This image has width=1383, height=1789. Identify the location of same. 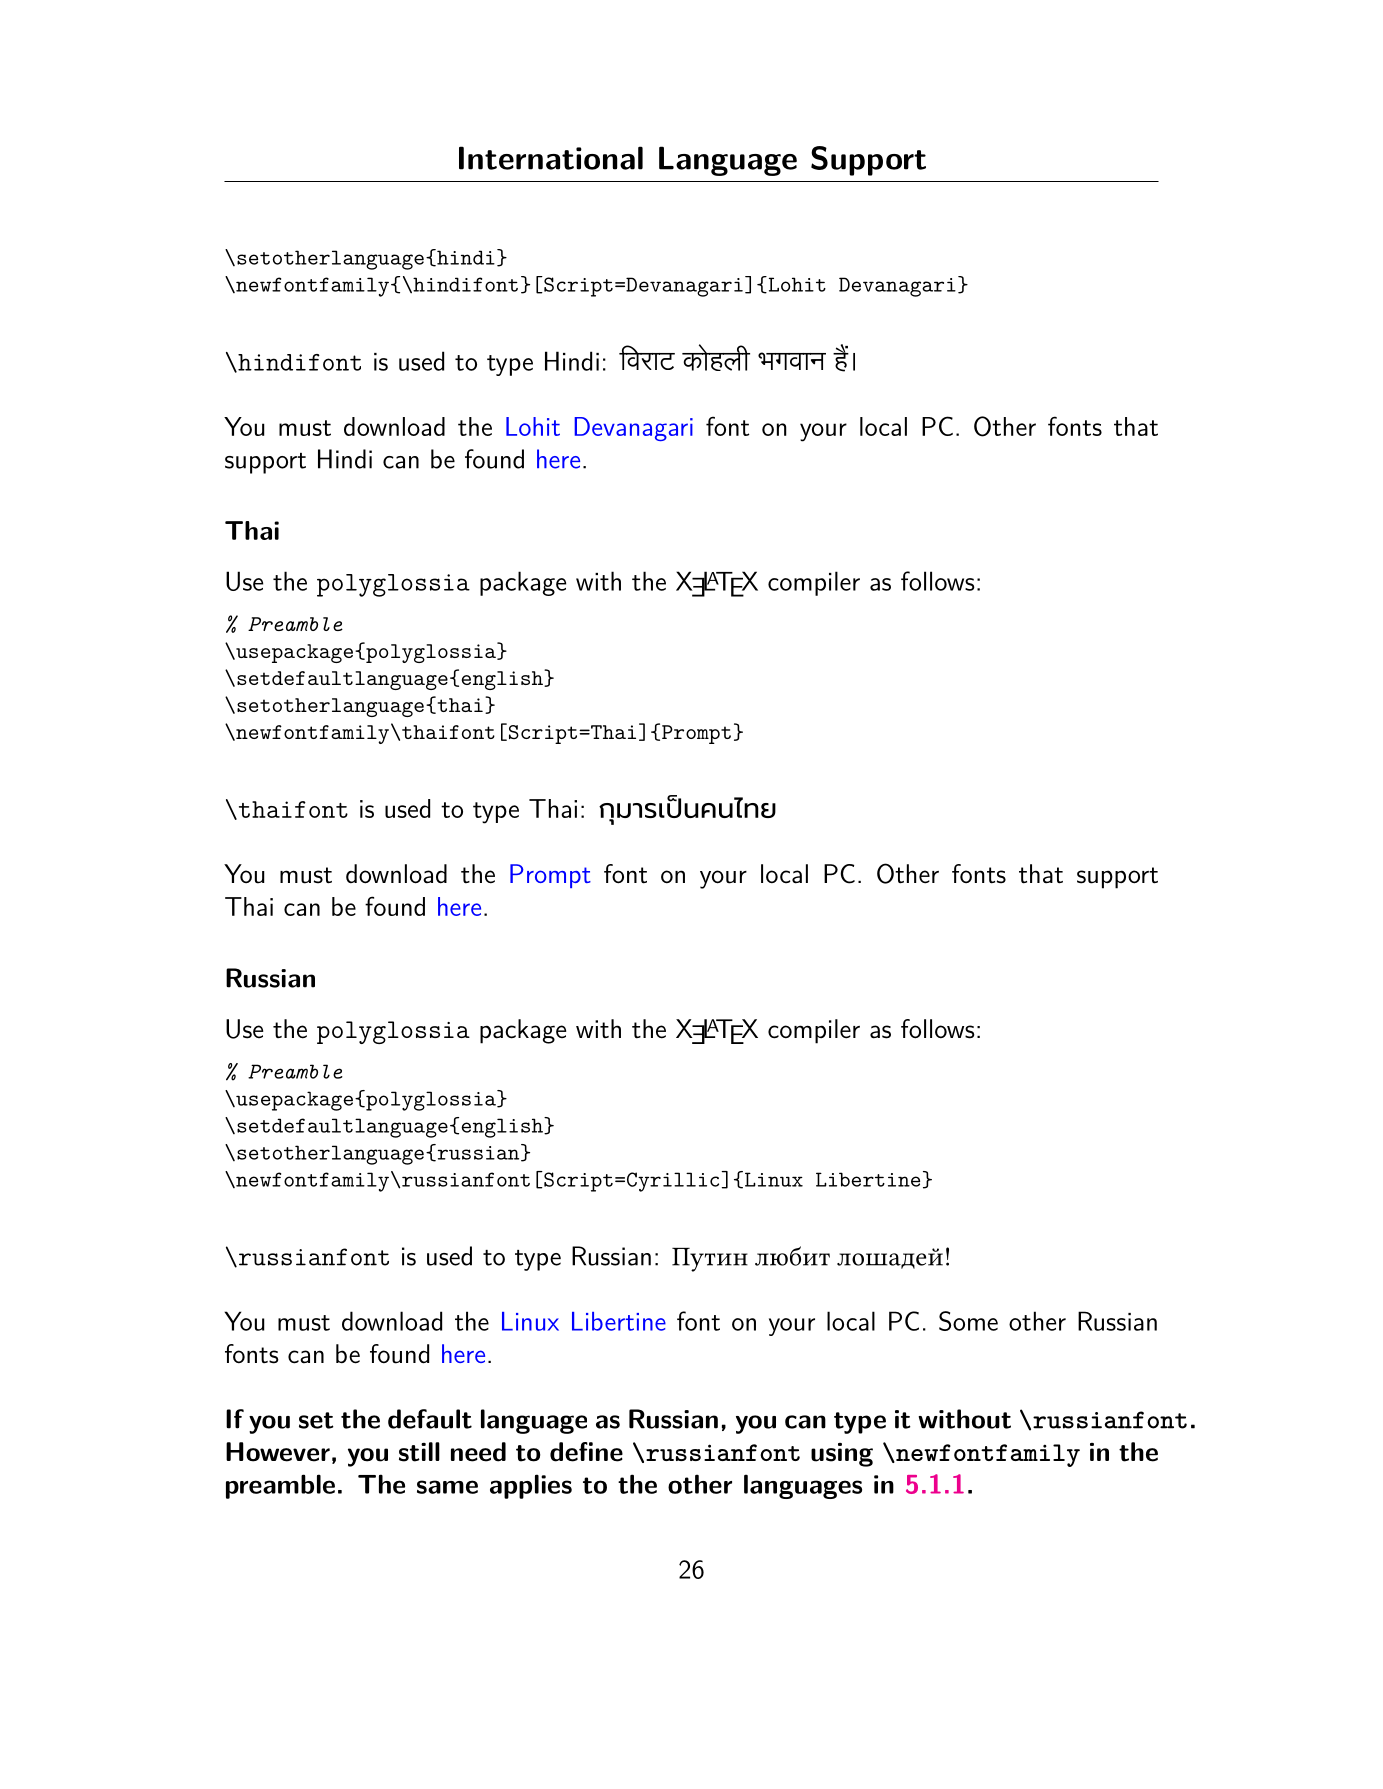
(447, 1487).
